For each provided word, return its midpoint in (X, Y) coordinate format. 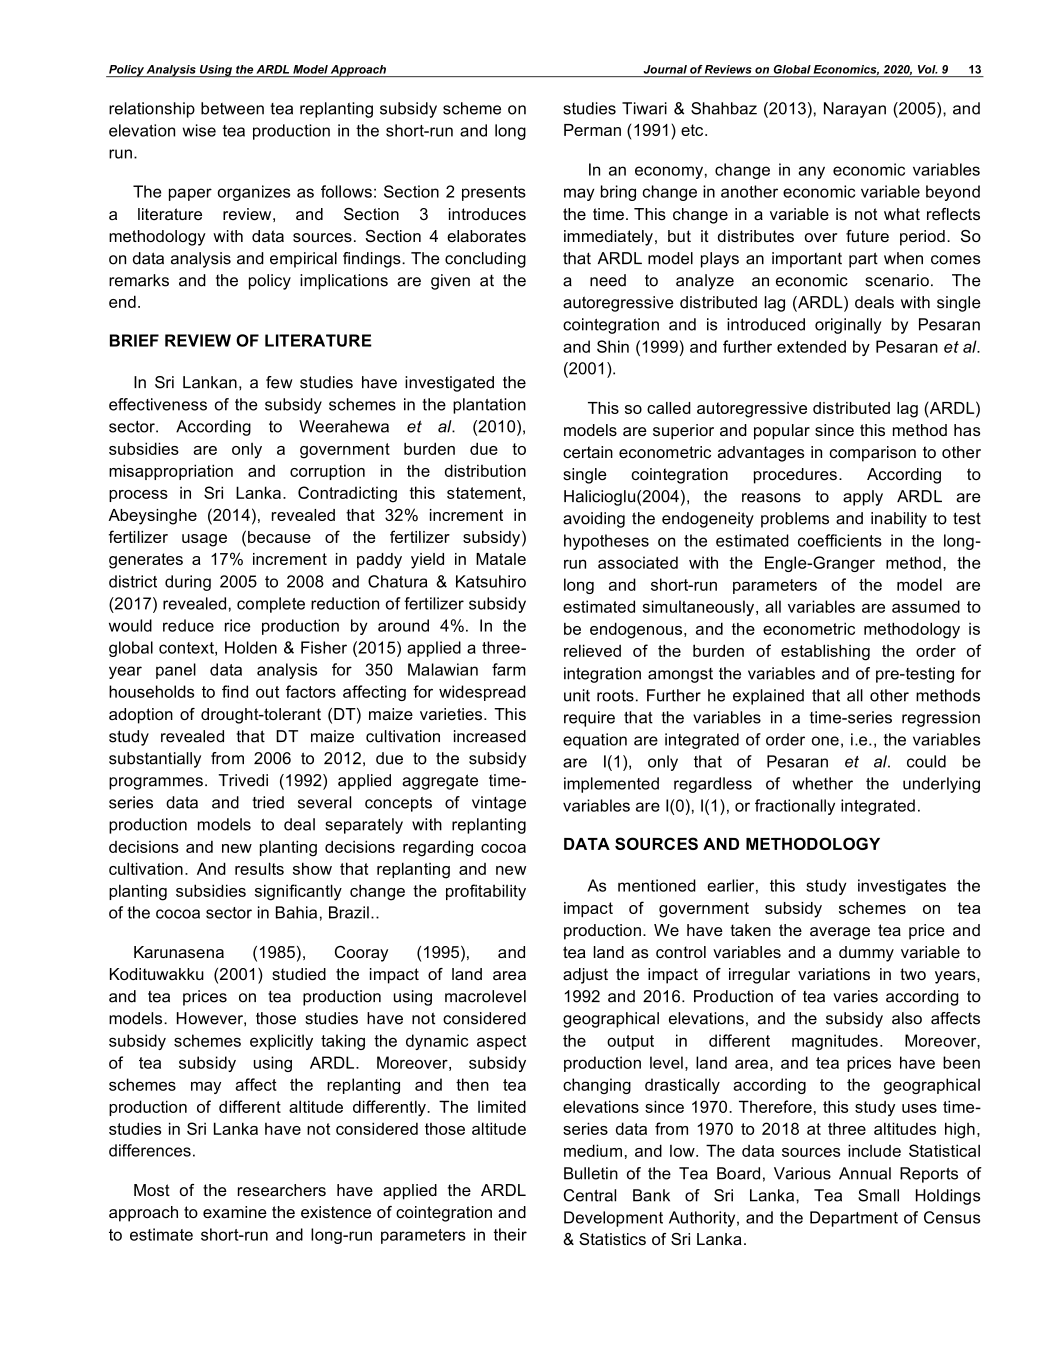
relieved (592, 650)
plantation (489, 406)
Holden (251, 647)
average (840, 933)
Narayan (855, 110)
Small (878, 1195)
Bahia (296, 912)
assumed (926, 606)
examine (235, 1212)
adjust (585, 976)
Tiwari (644, 108)
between (232, 108)
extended (811, 346)
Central (590, 1195)
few (279, 382)
